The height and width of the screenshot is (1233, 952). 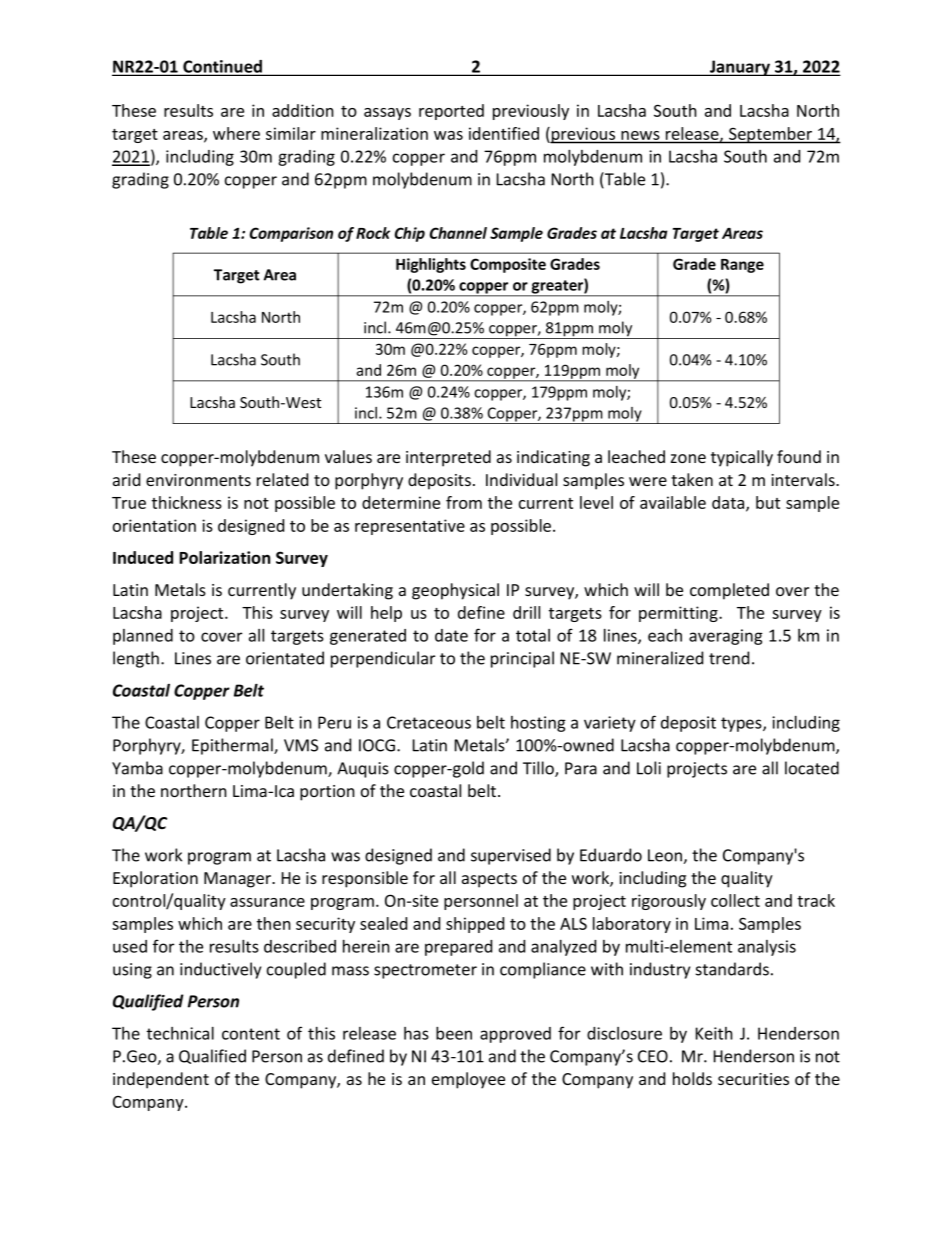 What do you see at coordinates (198, 480) in the screenshot?
I see `environments` at bounding box center [198, 480].
